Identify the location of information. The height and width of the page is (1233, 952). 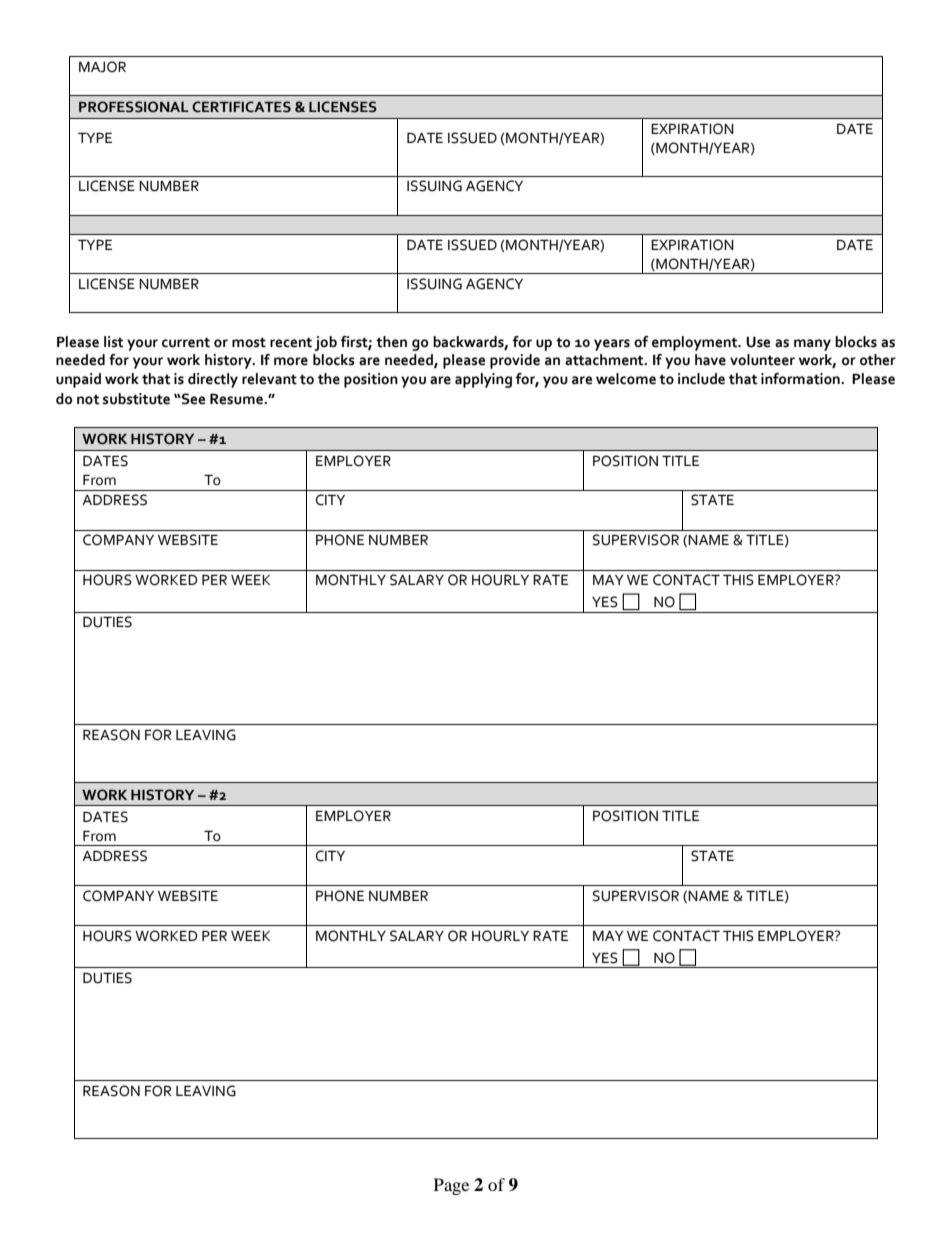
(801, 379).
